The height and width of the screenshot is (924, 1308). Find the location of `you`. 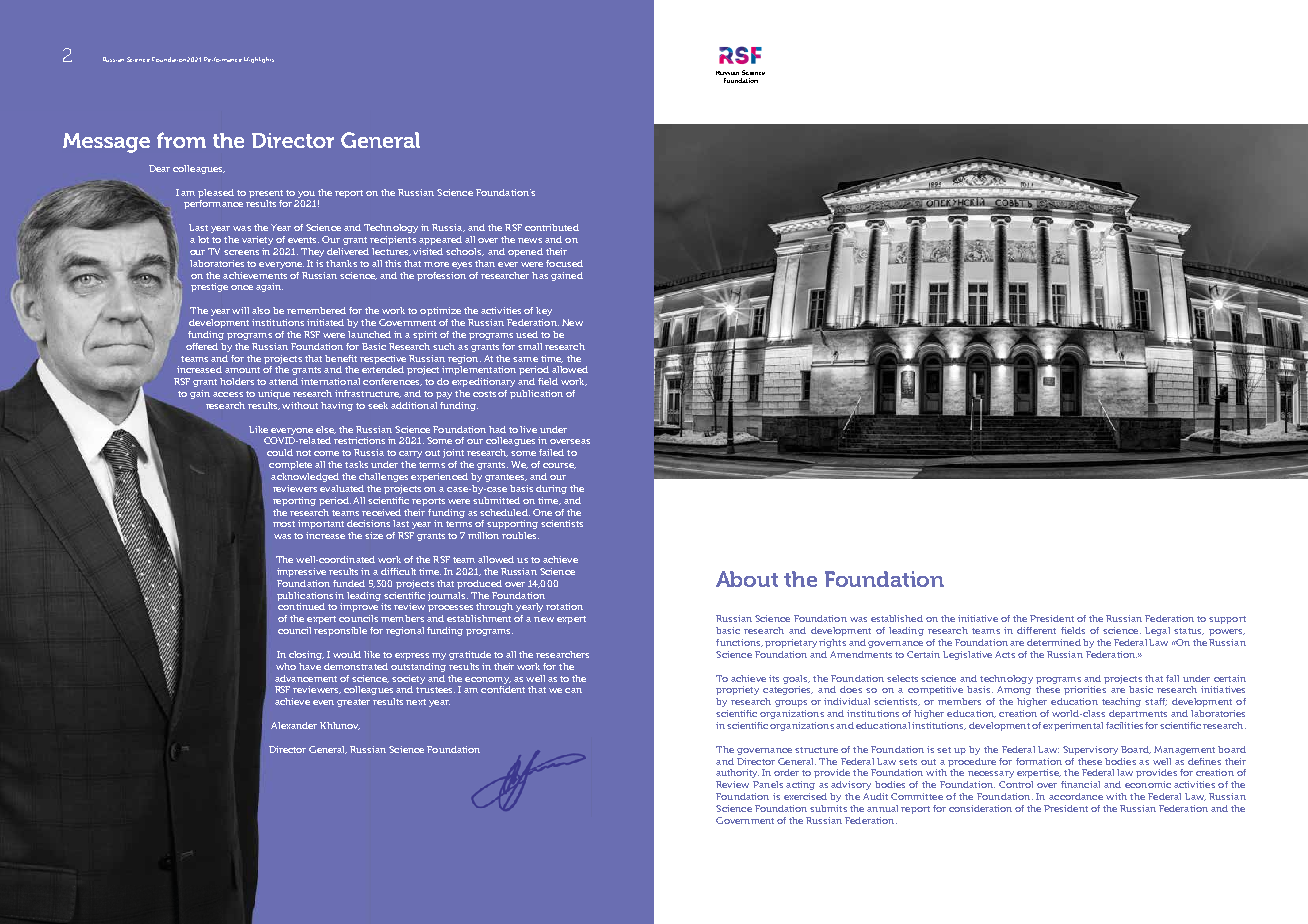

you is located at coordinates (306, 194).
